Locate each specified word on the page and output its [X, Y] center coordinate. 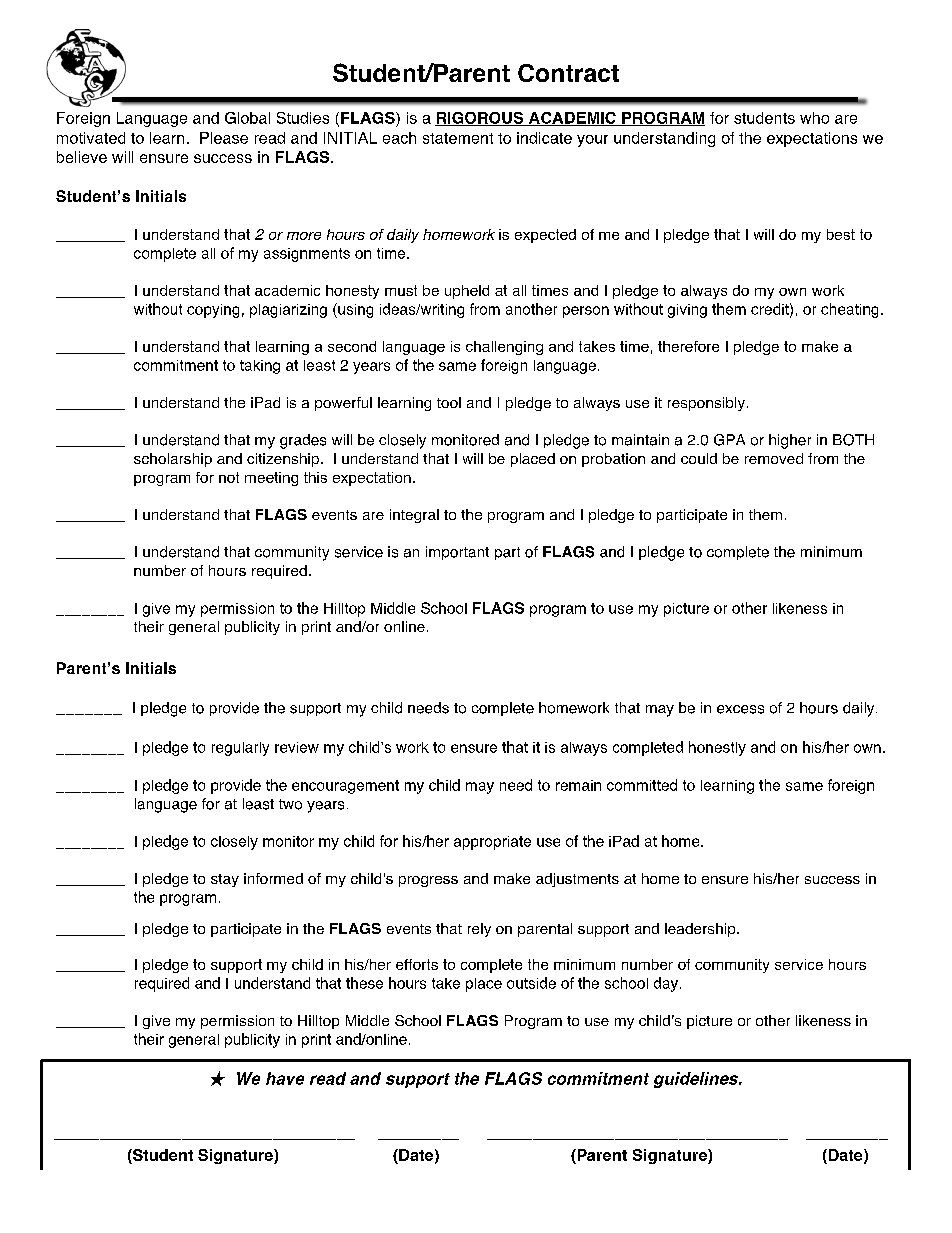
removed [774, 458]
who [814, 118]
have [285, 1078]
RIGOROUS [480, 119]
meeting [271, 479]
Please [224, 138]
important [457, 553]
